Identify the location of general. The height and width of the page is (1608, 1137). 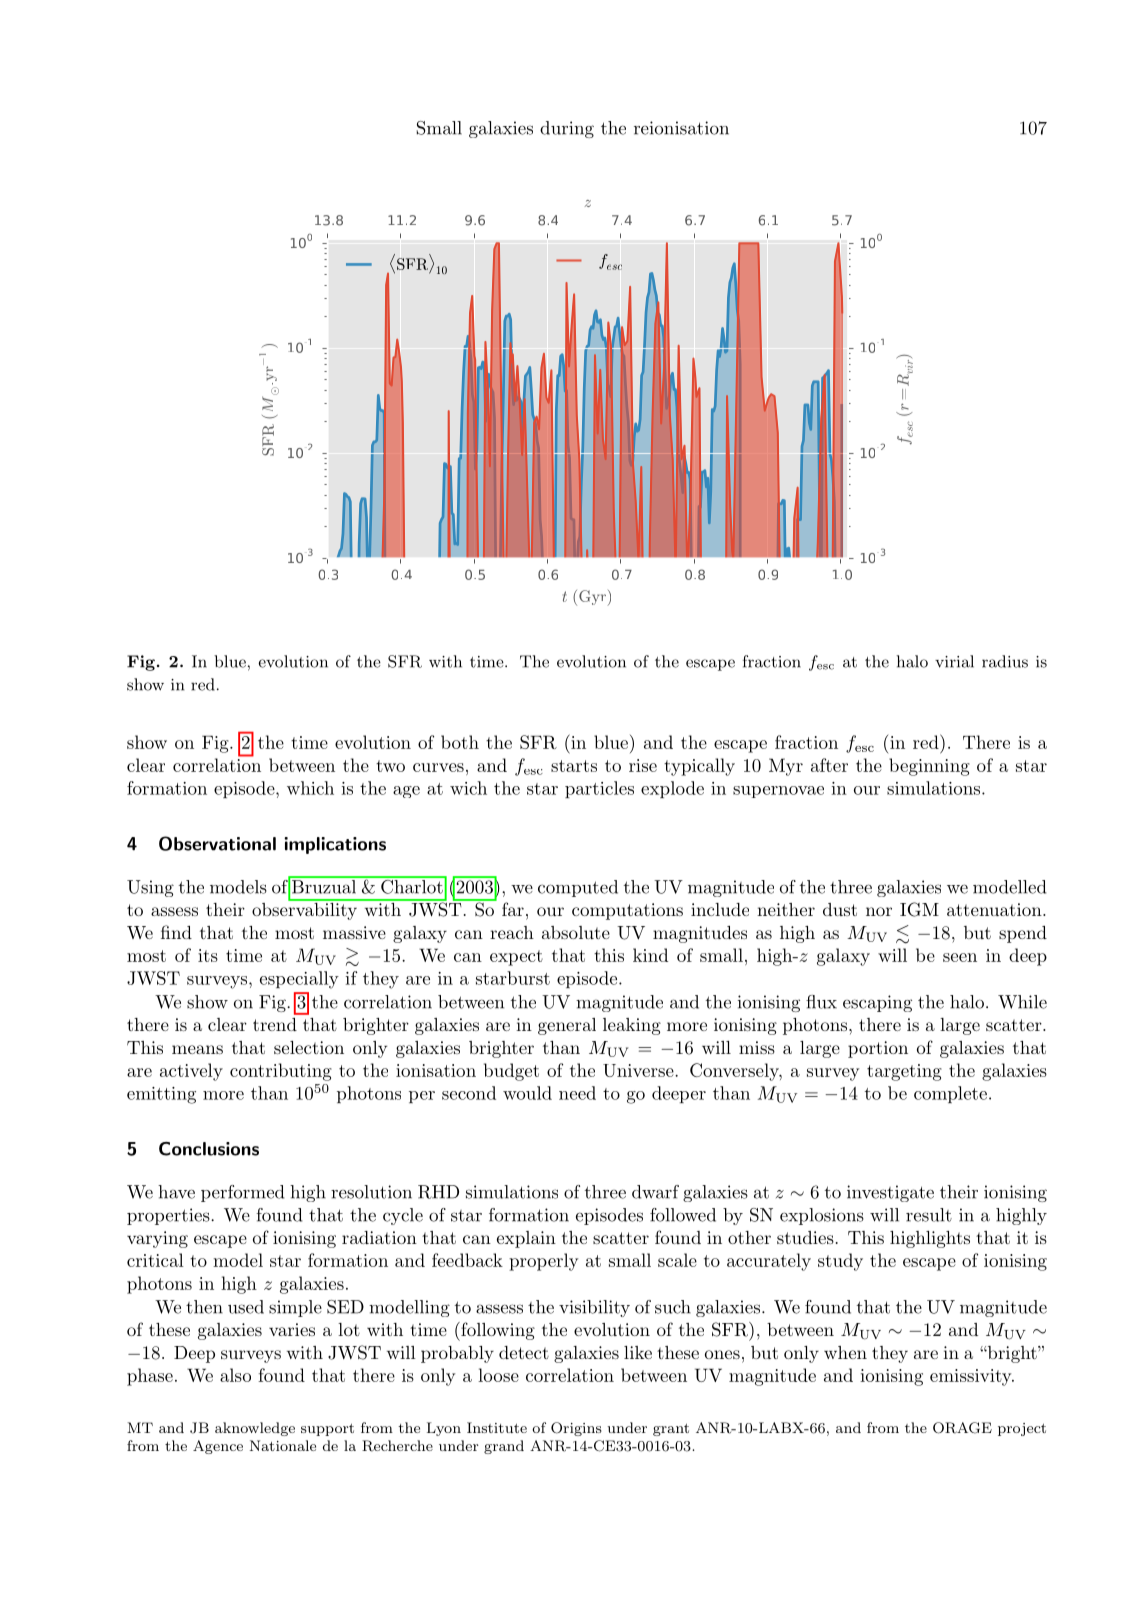
(567, 1026).
